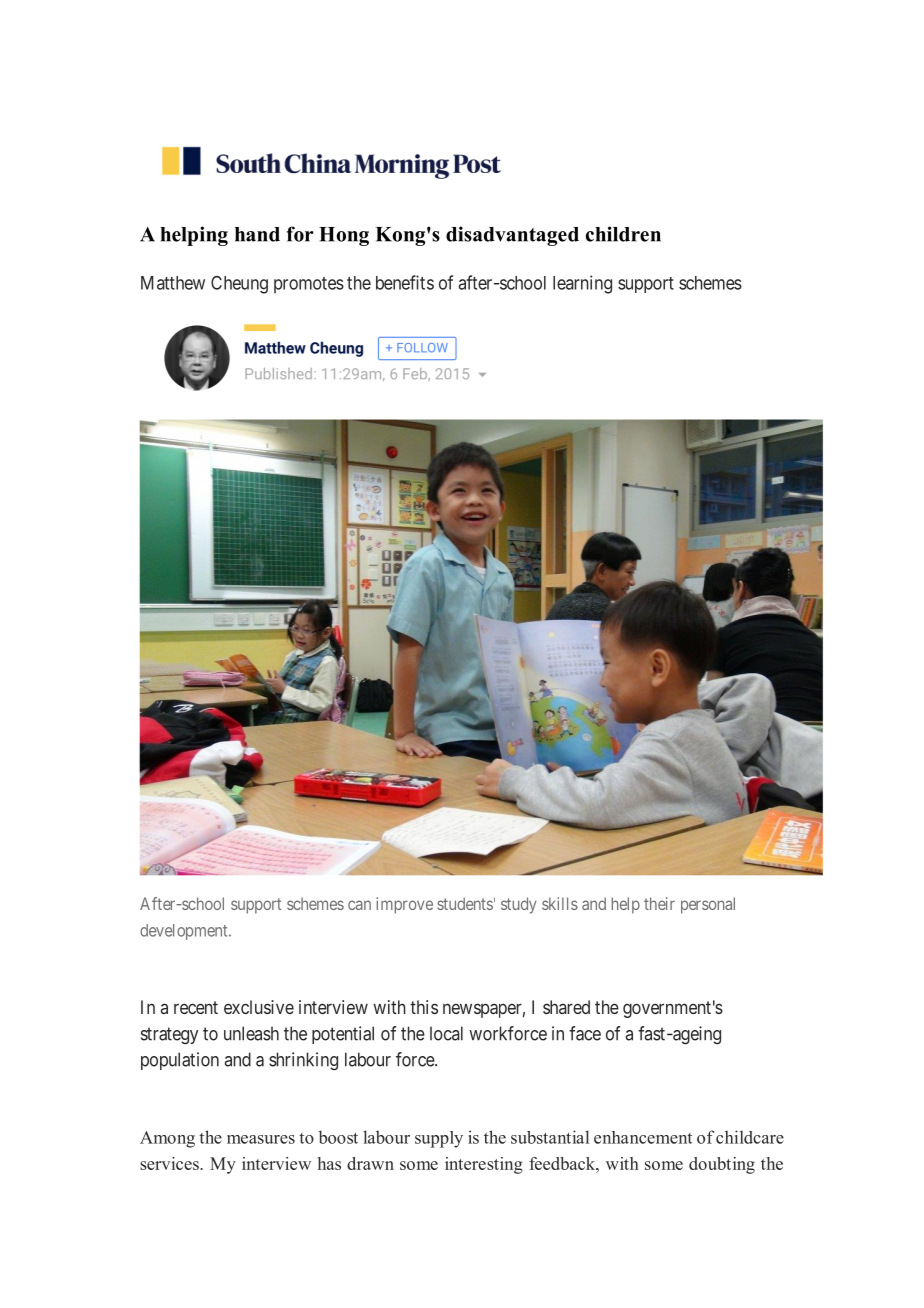  Describe the element at coordinates (465, 903) in the document. I see `students` at that location.
